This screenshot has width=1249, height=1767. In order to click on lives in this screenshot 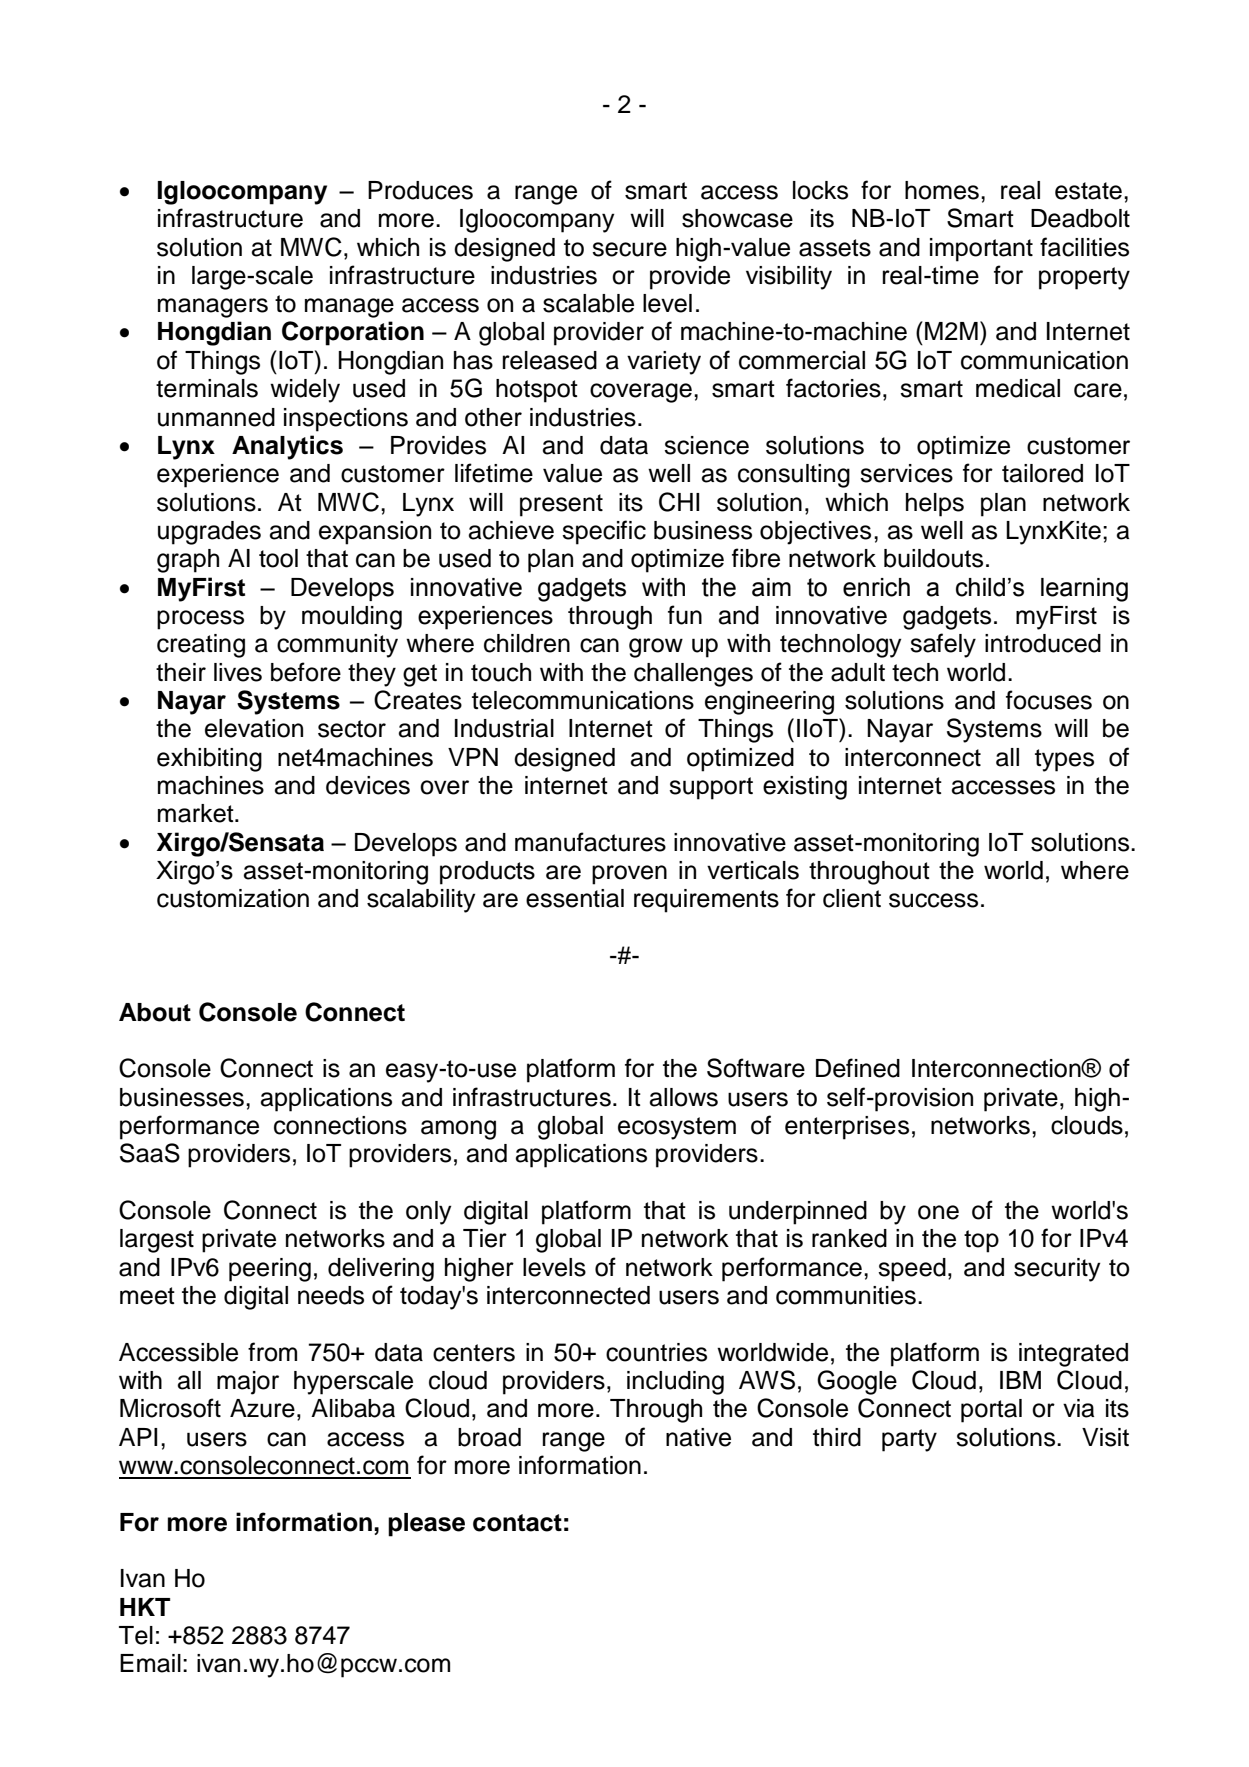, I will do `click(238, 672)`.
